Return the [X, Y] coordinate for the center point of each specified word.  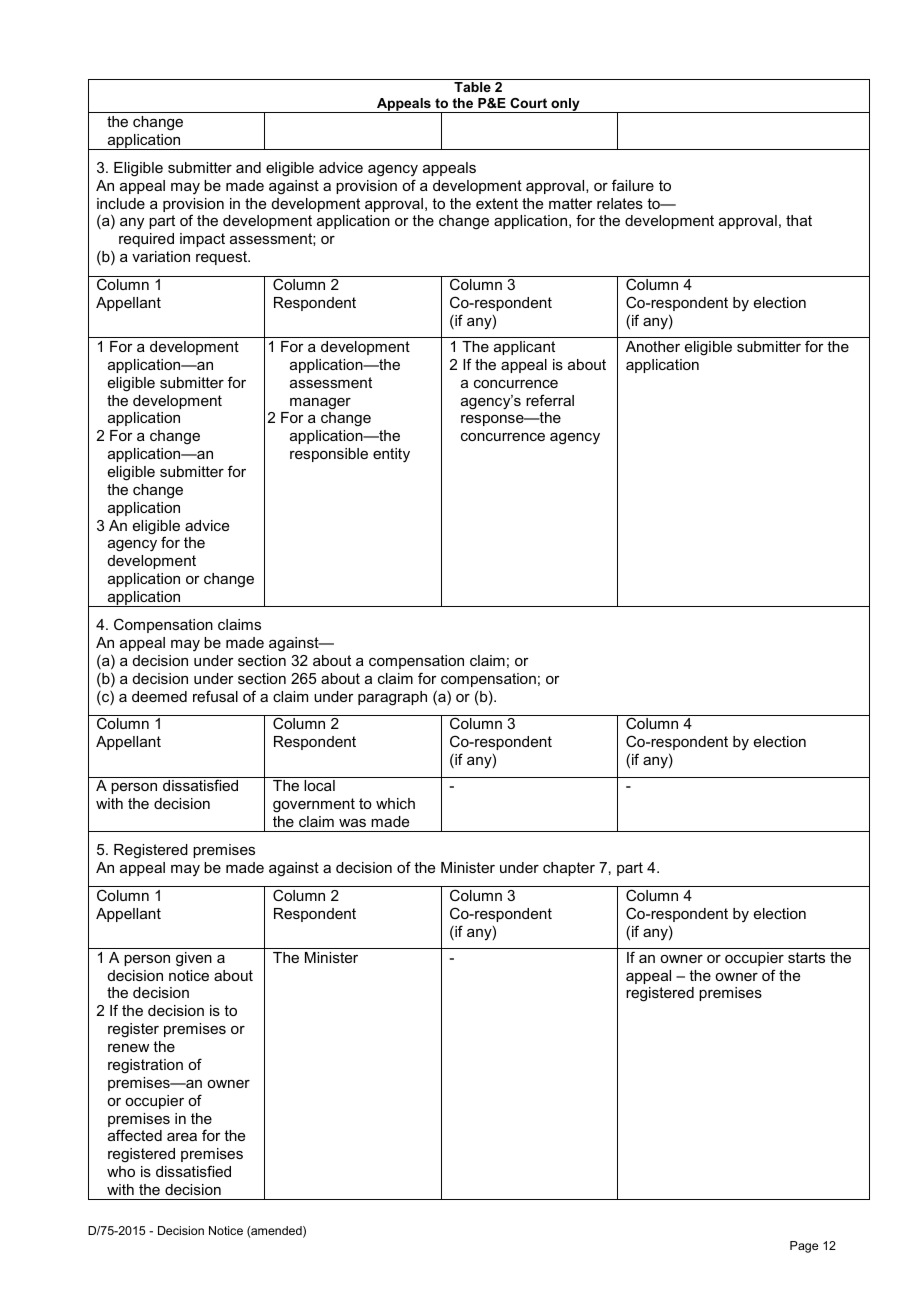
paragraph [392, 698]
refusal [215, 696]
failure [633, 185]
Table [472, 87]
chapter [569, 869]
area [182, 1137]
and [248, 167]
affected [135, 1135]
